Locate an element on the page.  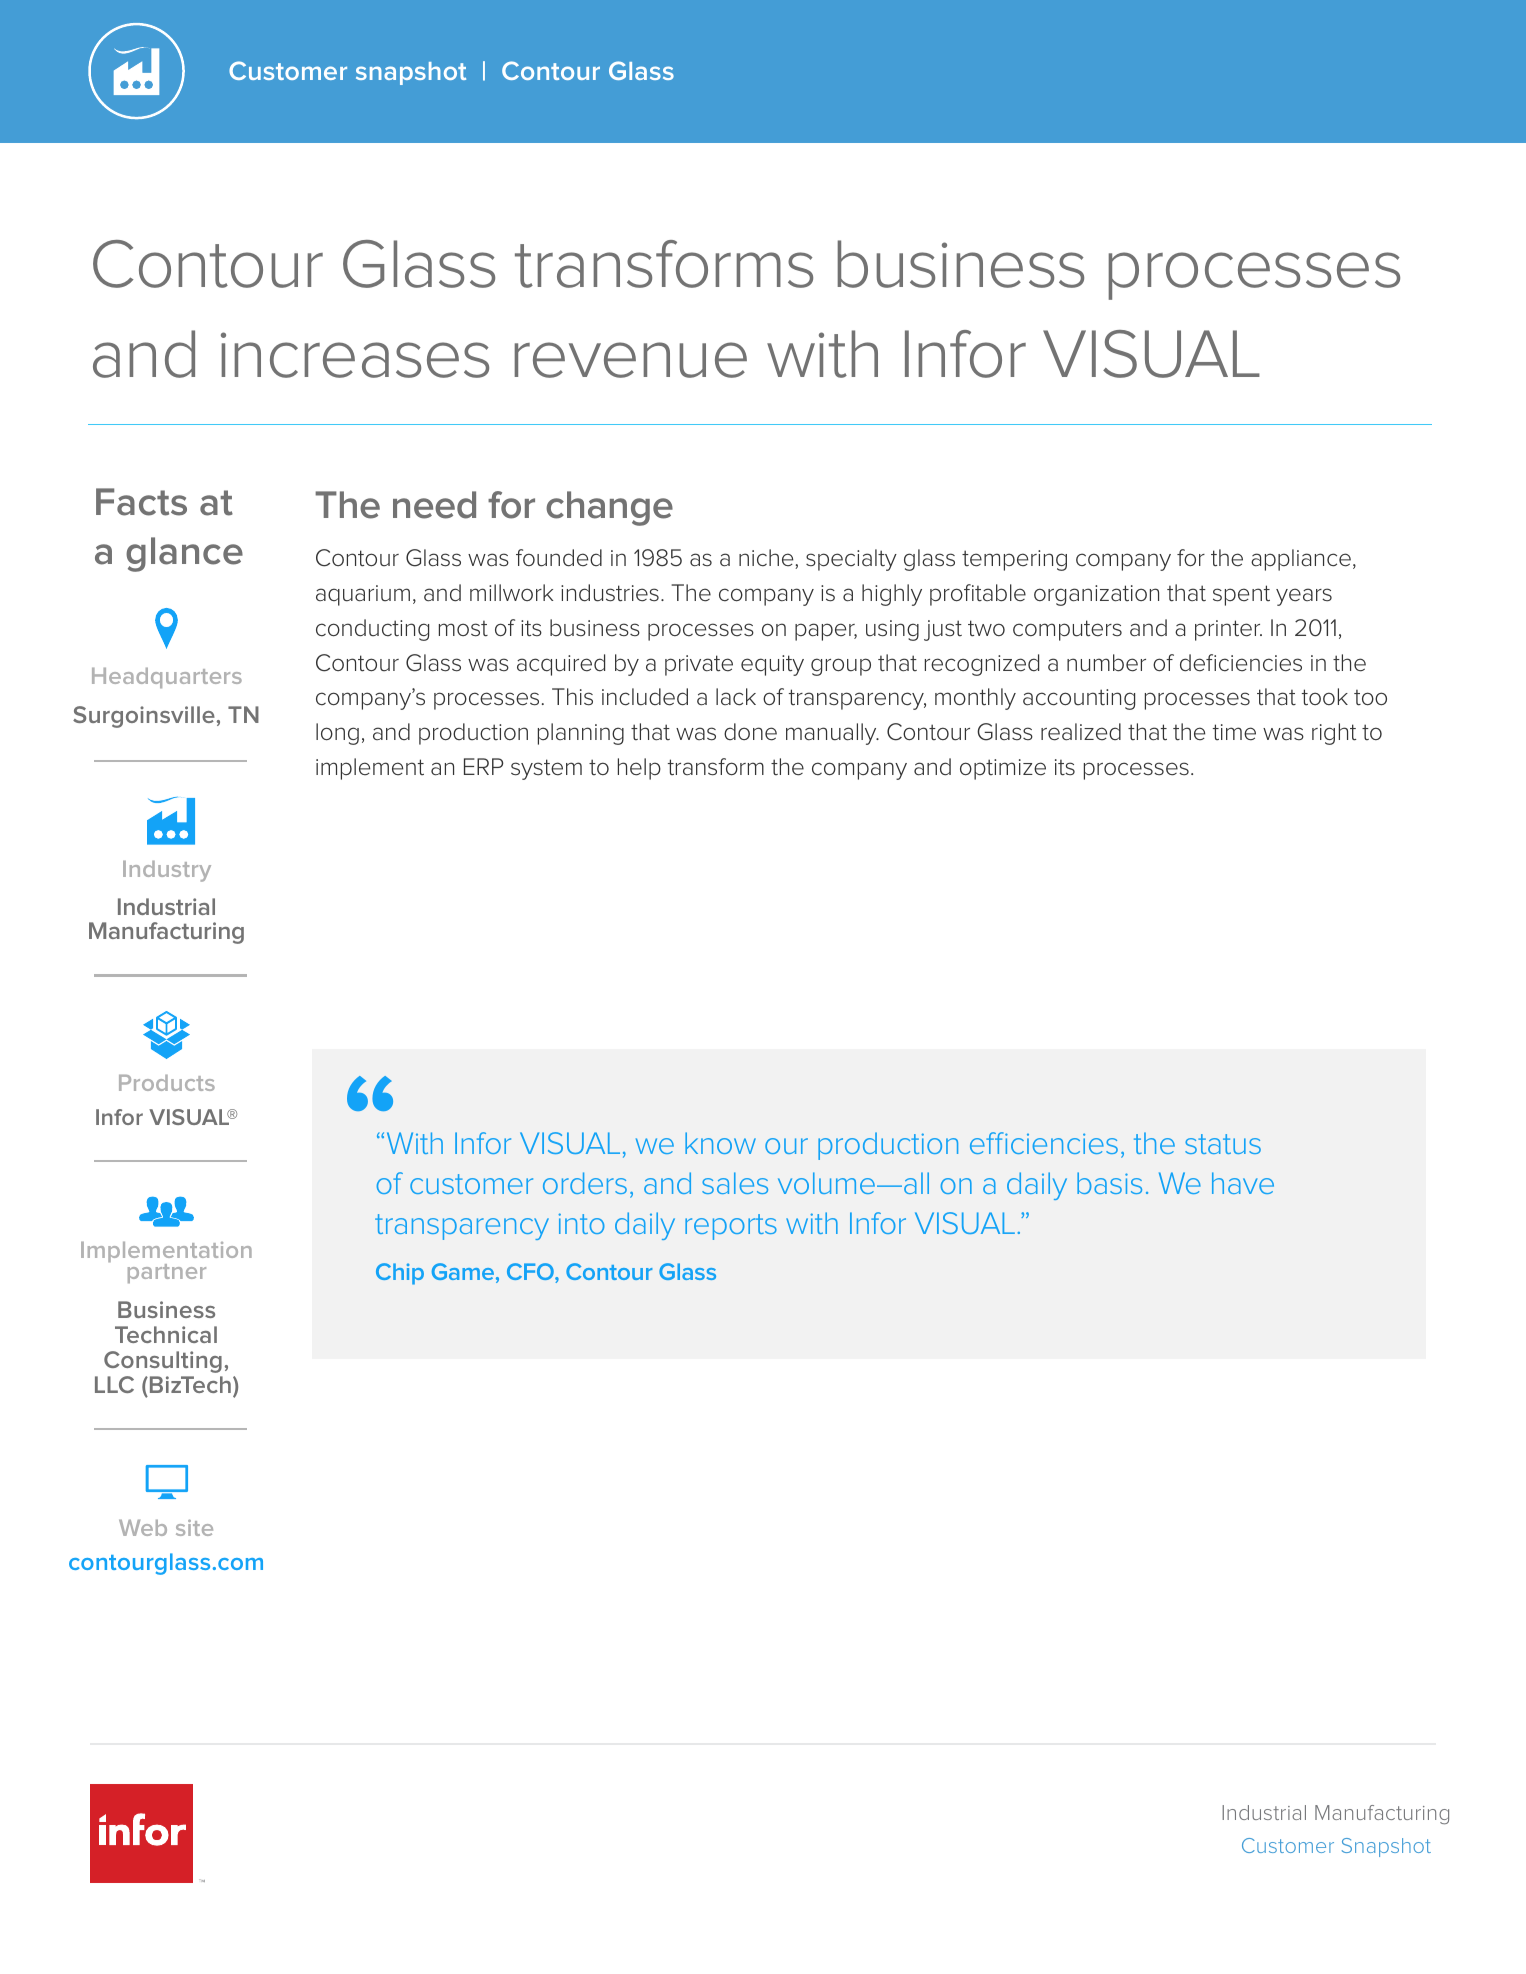
CFO is located at coordinates (531, 1273).
